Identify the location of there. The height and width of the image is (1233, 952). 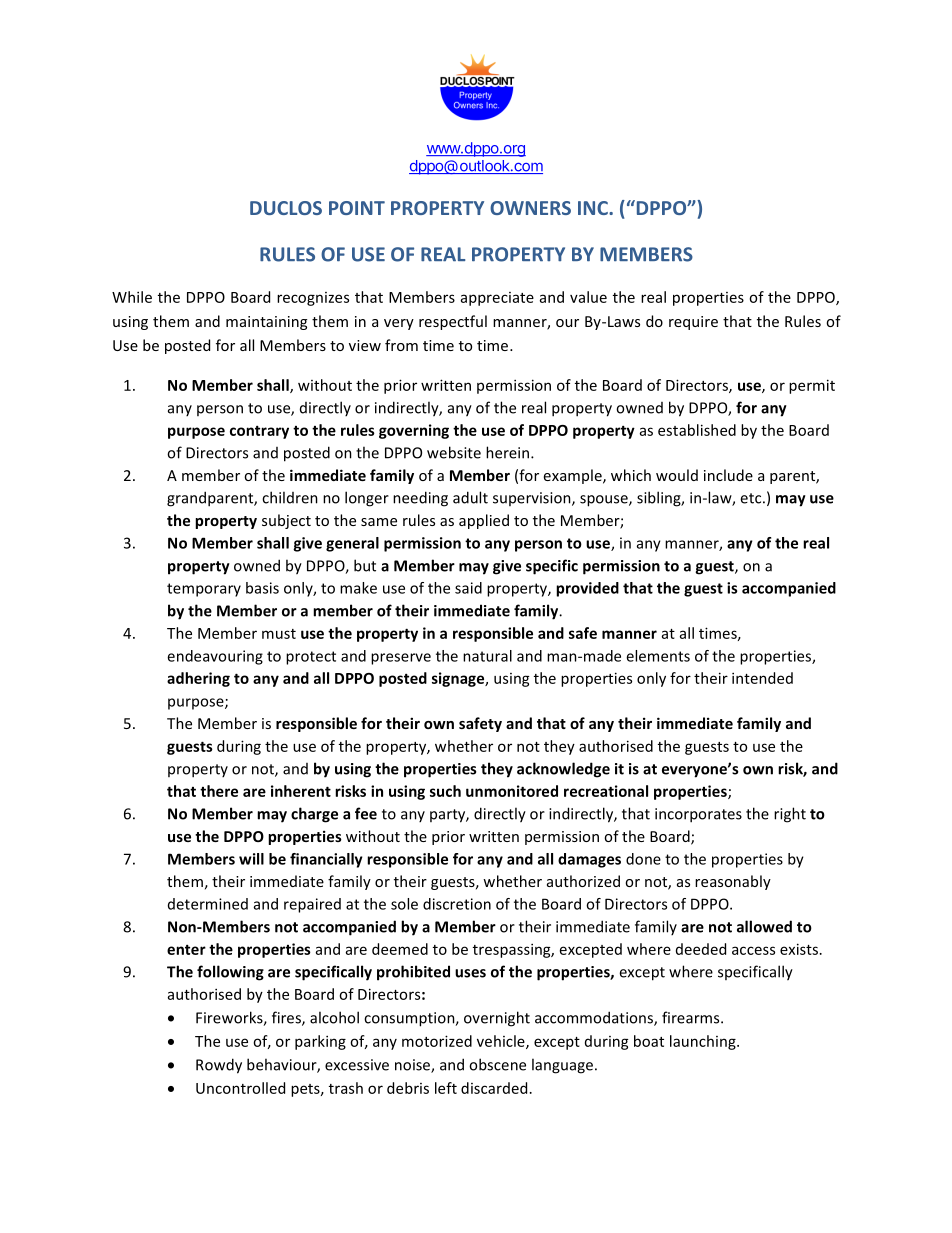
(219, 791).
